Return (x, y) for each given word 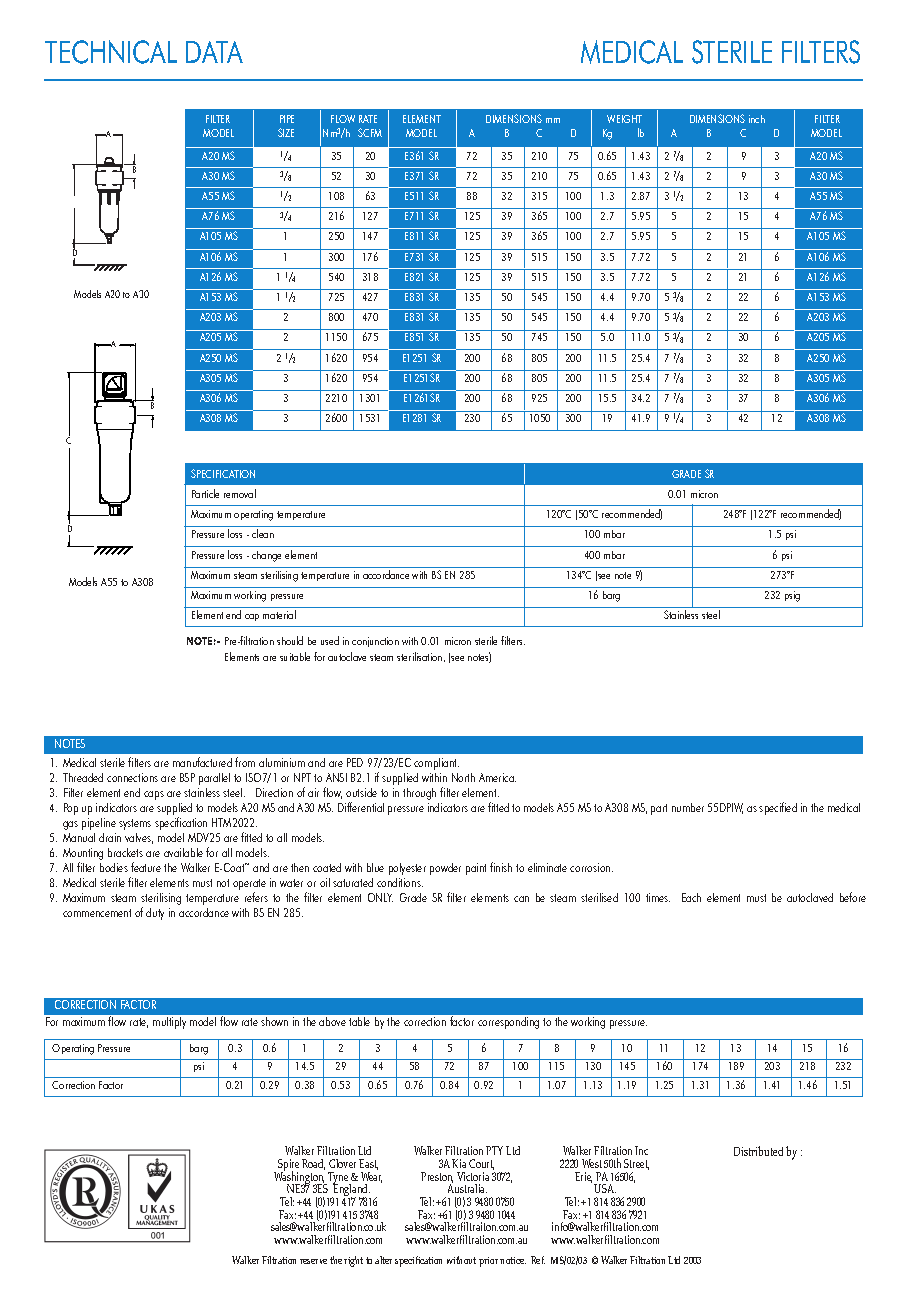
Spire (288, 1166)
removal (240, 493)
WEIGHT (624, 119)
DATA (214, 52)
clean (263, 533)
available (183, 852)
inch (757, 119)
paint (476, 869)
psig (792, 596)
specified (778, 808)
